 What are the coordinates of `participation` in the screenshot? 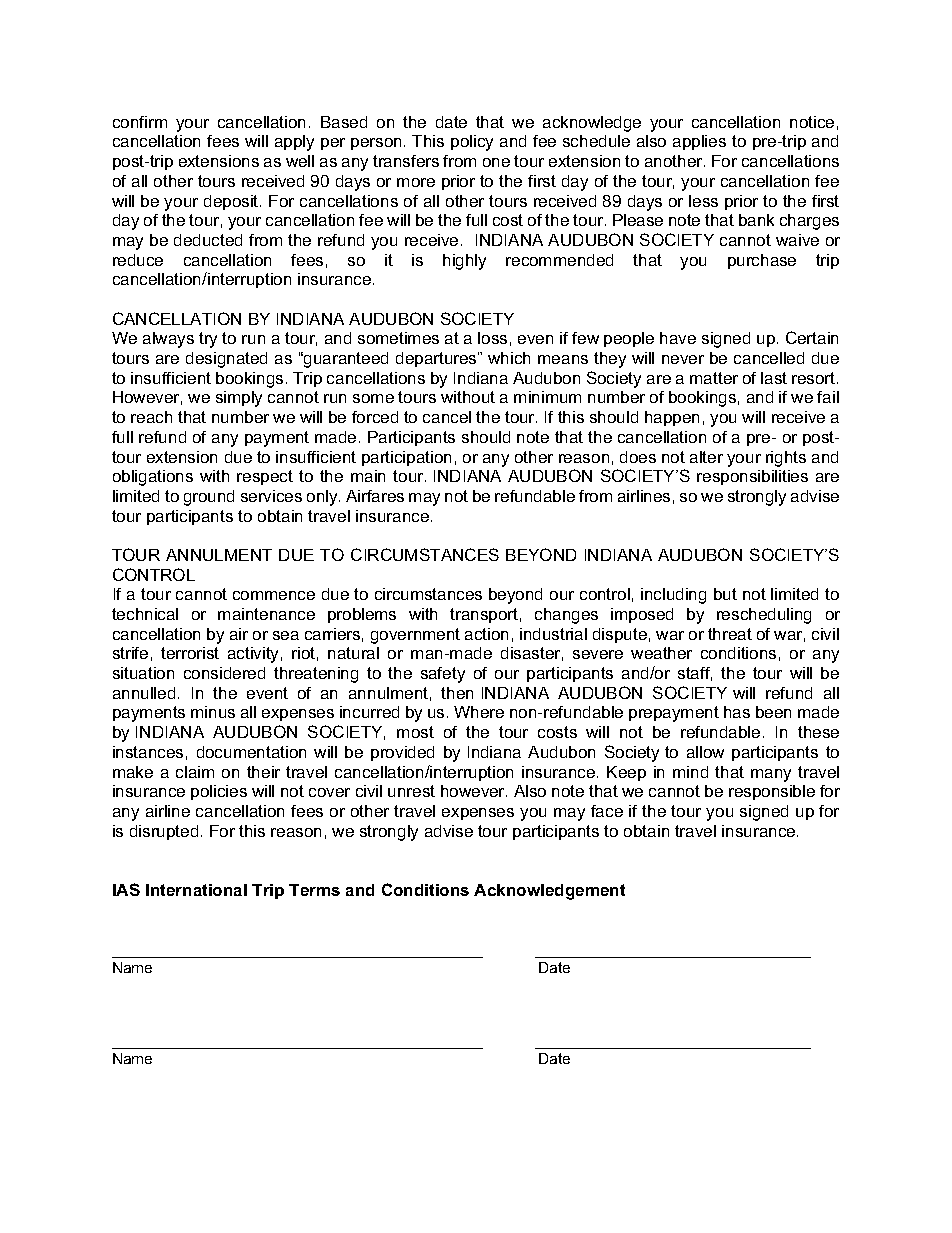 It's located at (406, 458).
